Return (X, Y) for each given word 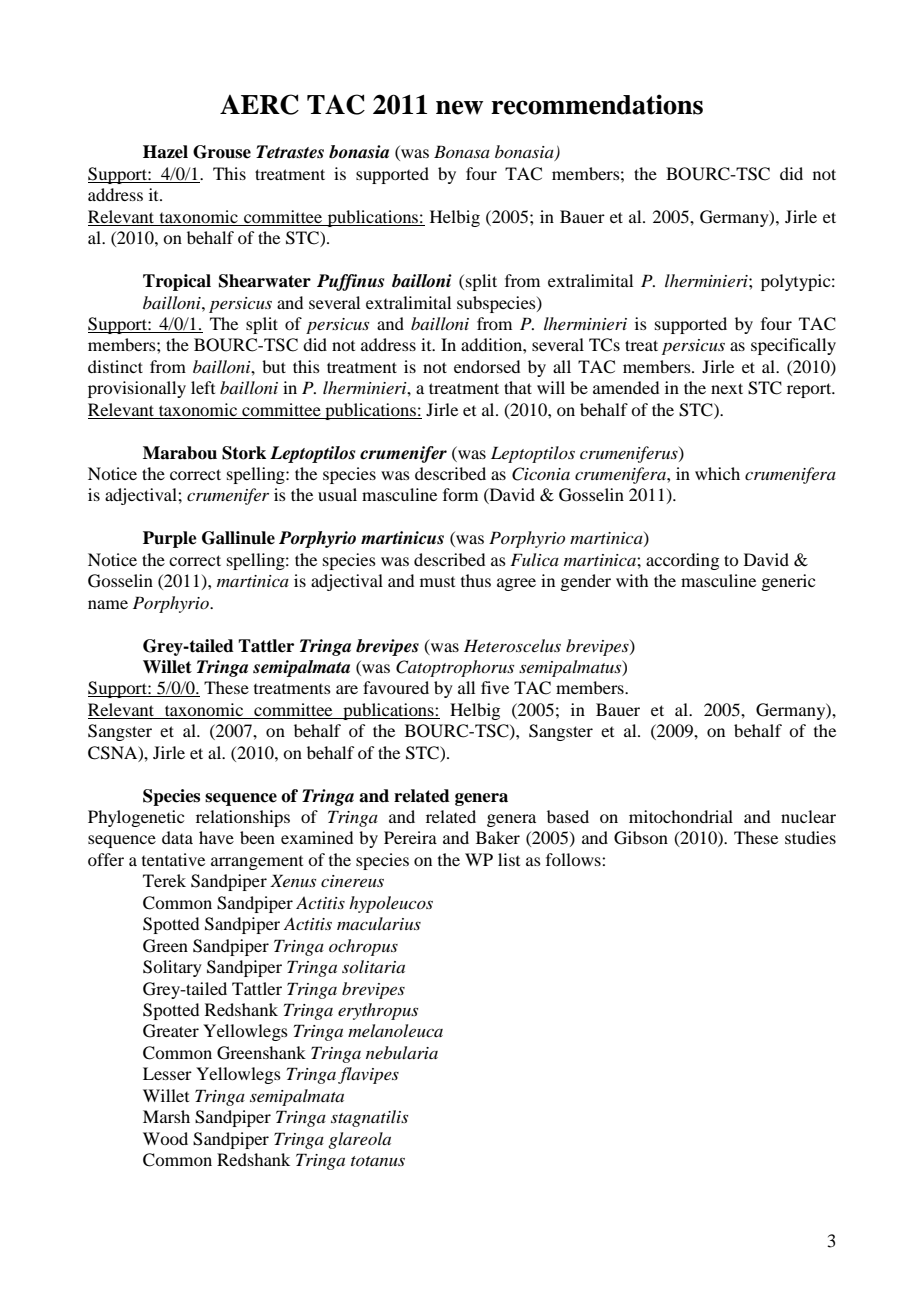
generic (788, 582)
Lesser (167, 1073)
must (437, 582)
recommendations (597, 104)
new (459, 107)
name (108, 604)
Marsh (166, 1116)
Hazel (165, 152)
